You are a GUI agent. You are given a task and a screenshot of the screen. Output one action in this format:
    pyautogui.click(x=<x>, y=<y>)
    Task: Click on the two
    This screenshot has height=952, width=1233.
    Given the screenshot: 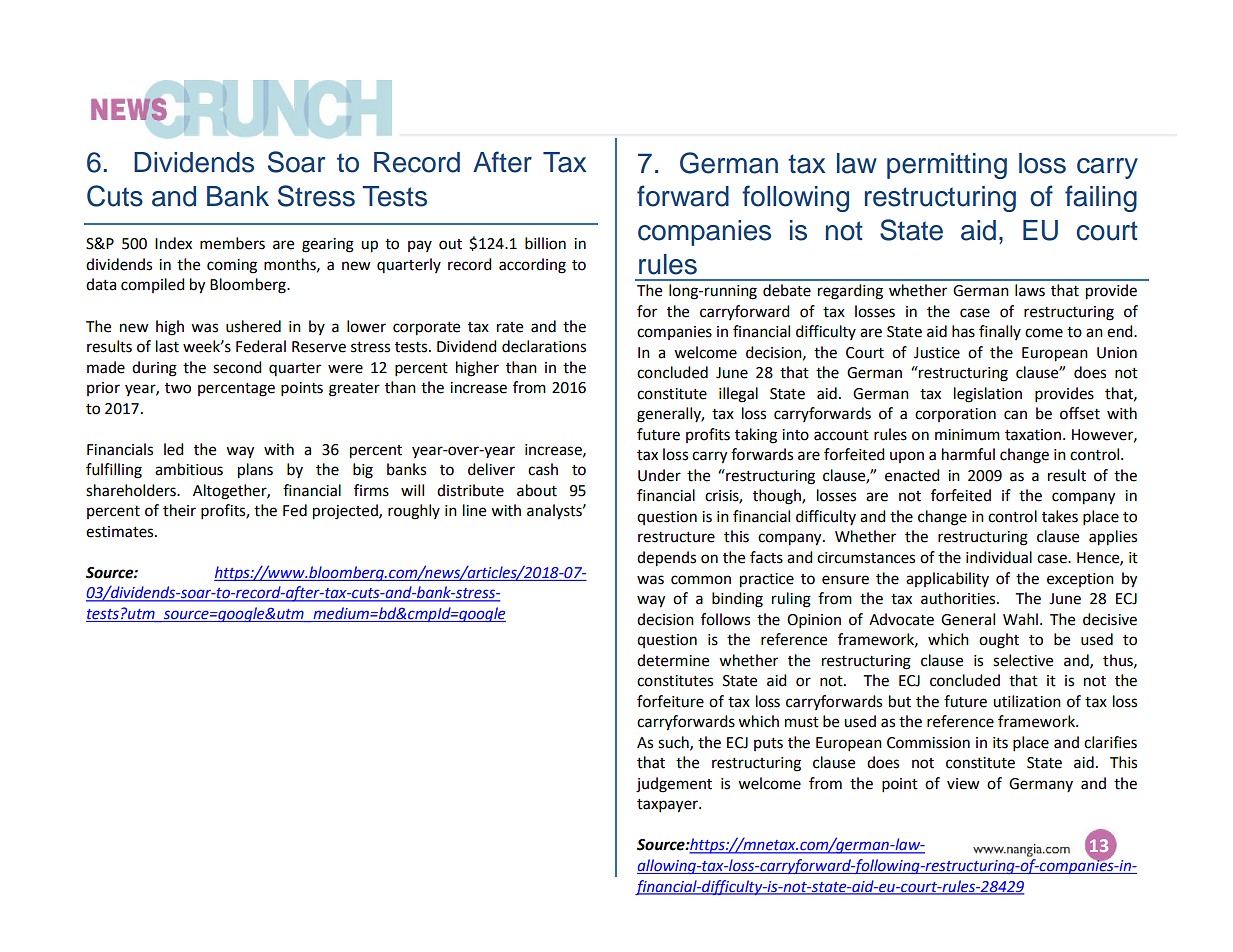 What is the action you would take?
    pyautogui.click(x=178, y=388)
